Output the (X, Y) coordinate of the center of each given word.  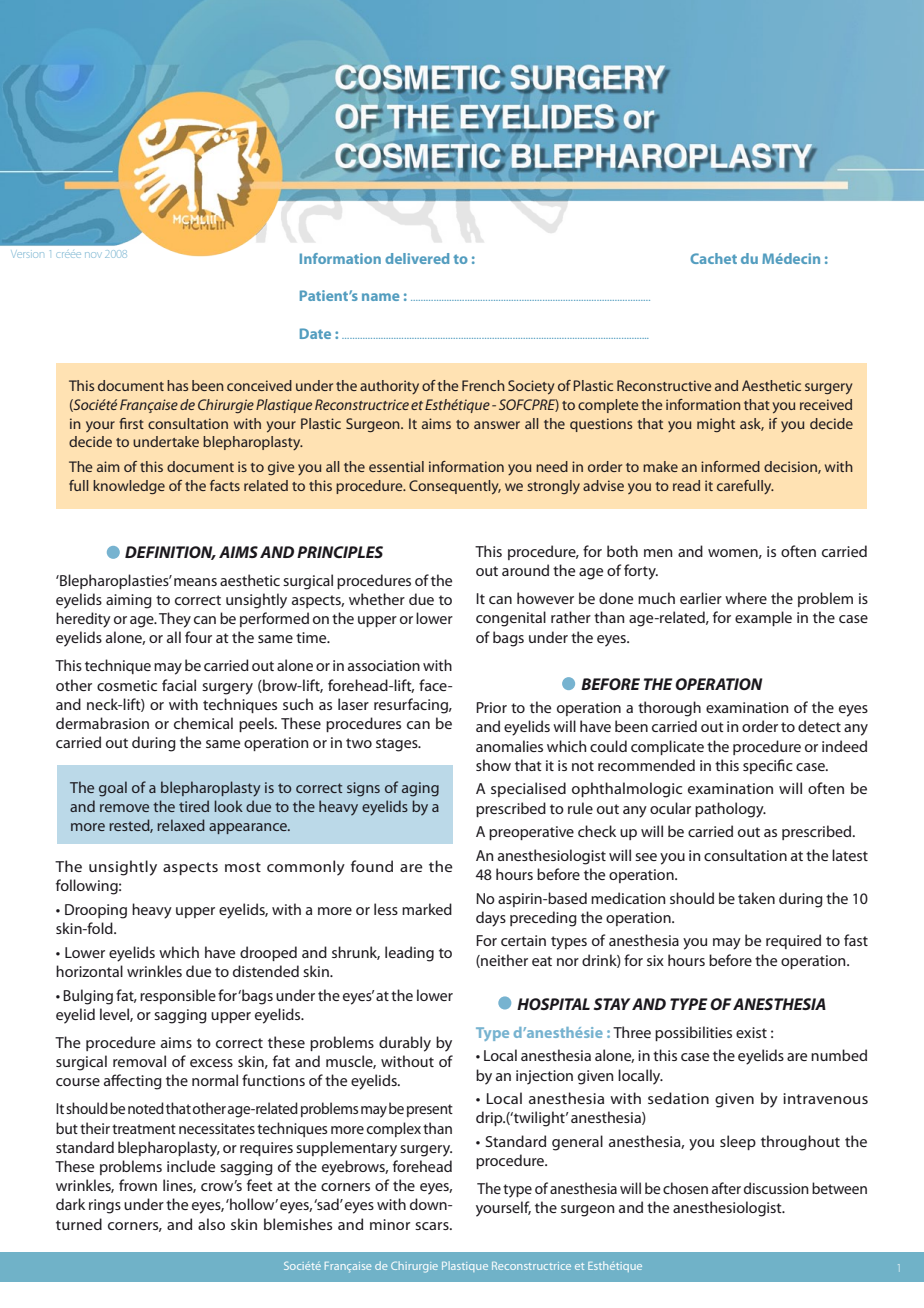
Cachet (713, 258)
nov (92, 255)
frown (138, 1185)
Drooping (96, 911)
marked (427, 909)
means (195, 582)
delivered (417, 258)
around (525, 570)
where (746, 598)
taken (756, 898)
